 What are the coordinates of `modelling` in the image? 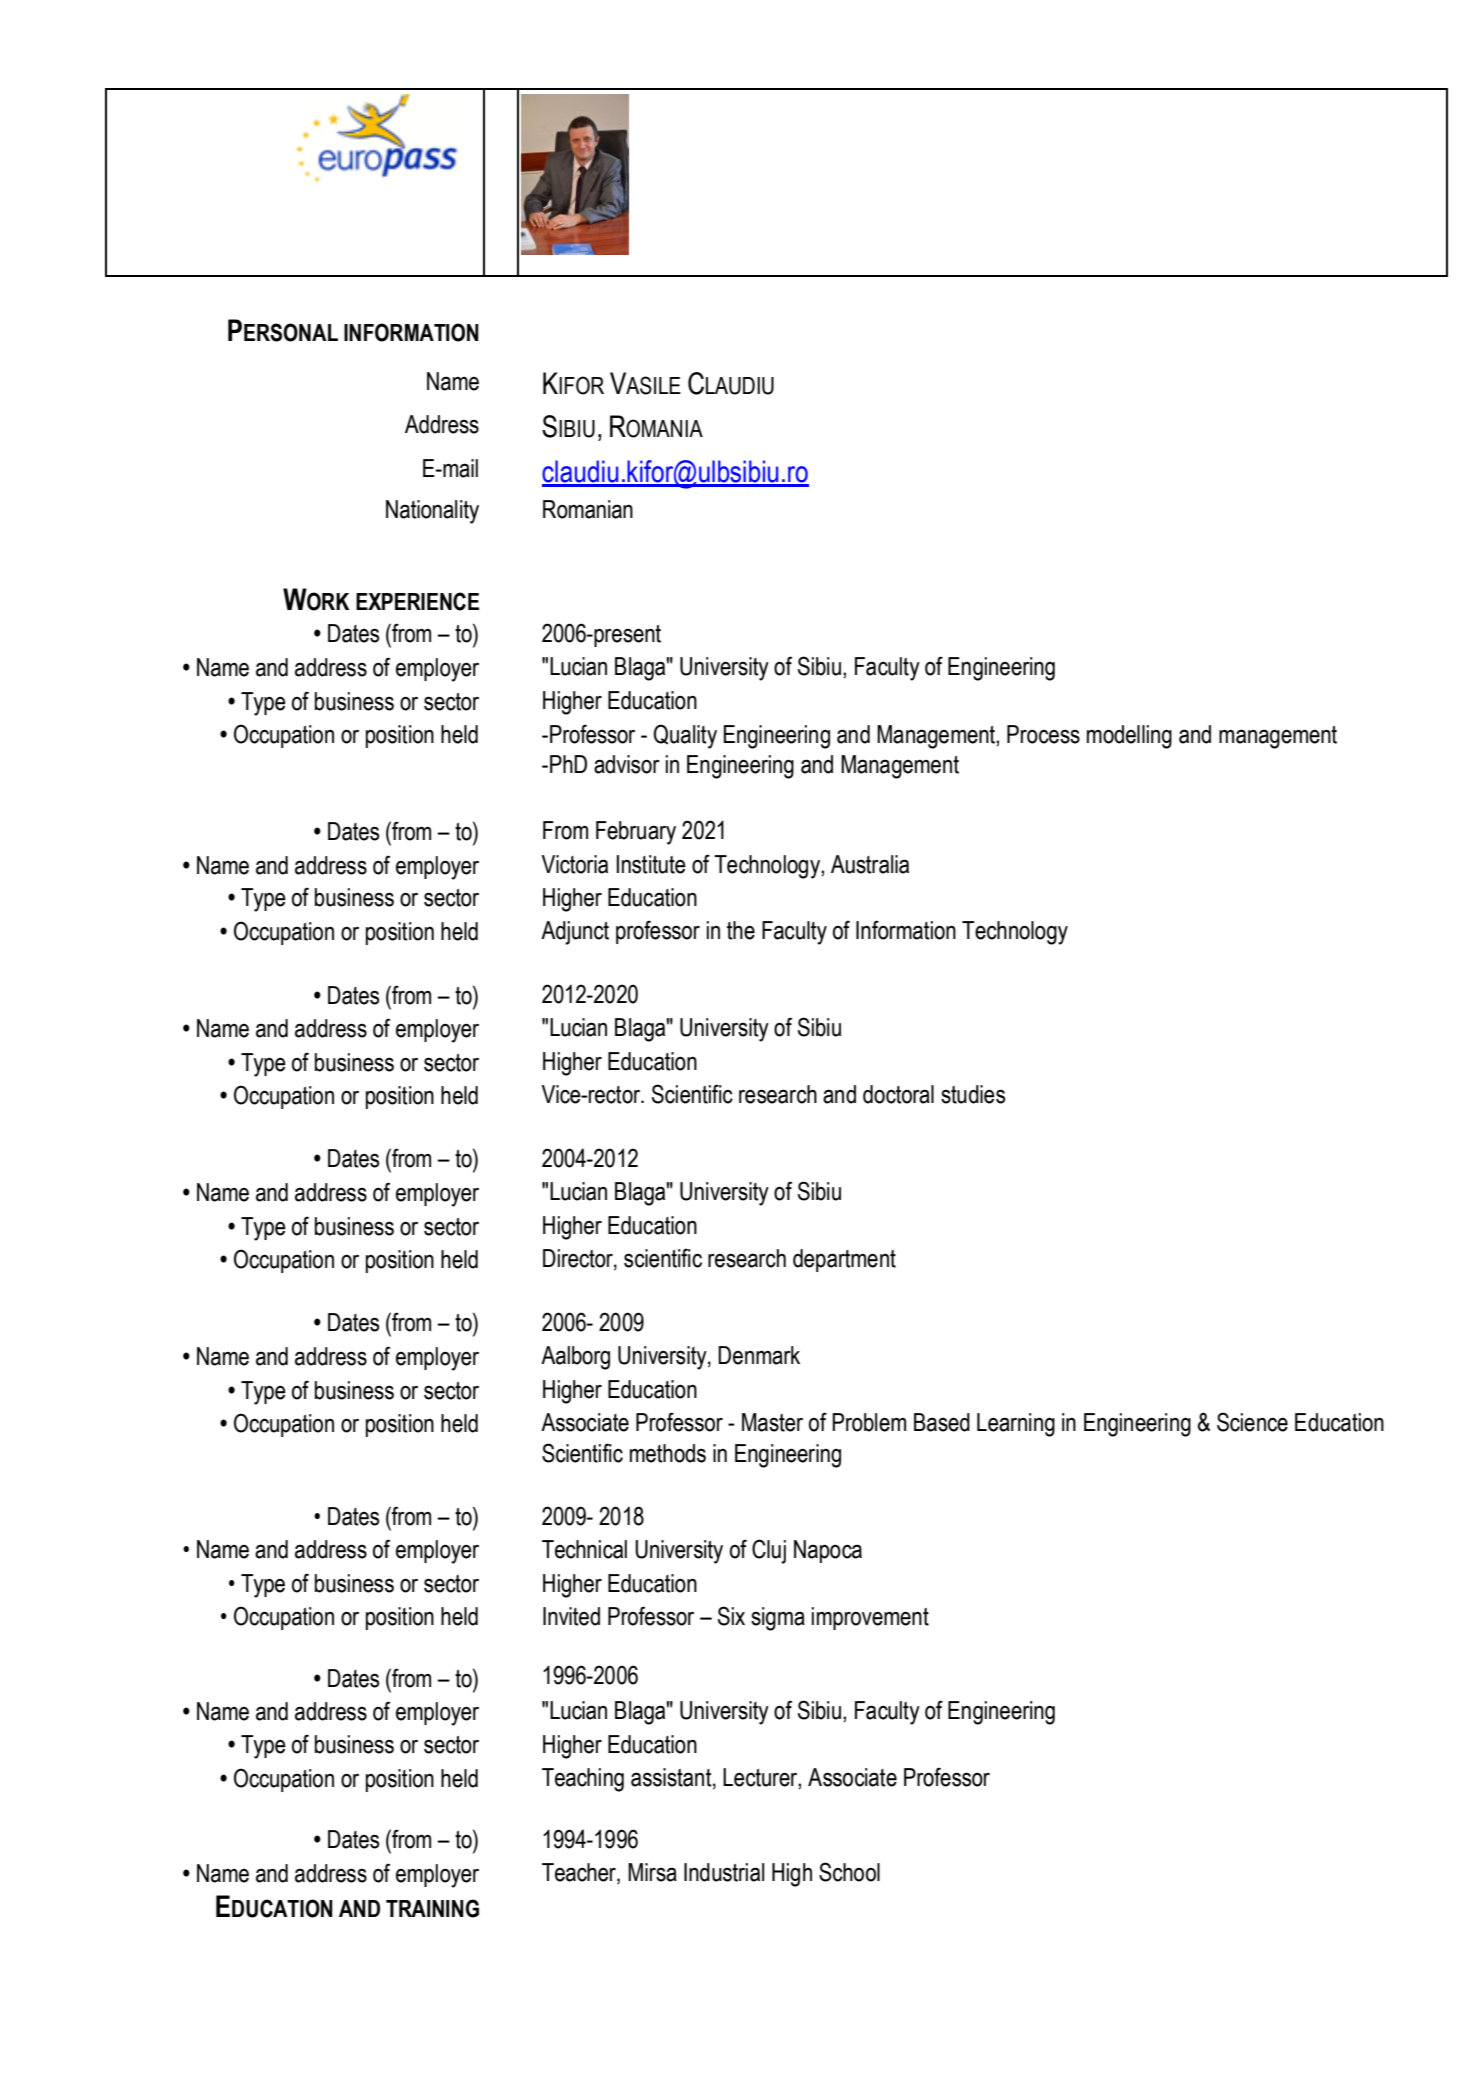 It's located at (1129, 737).
